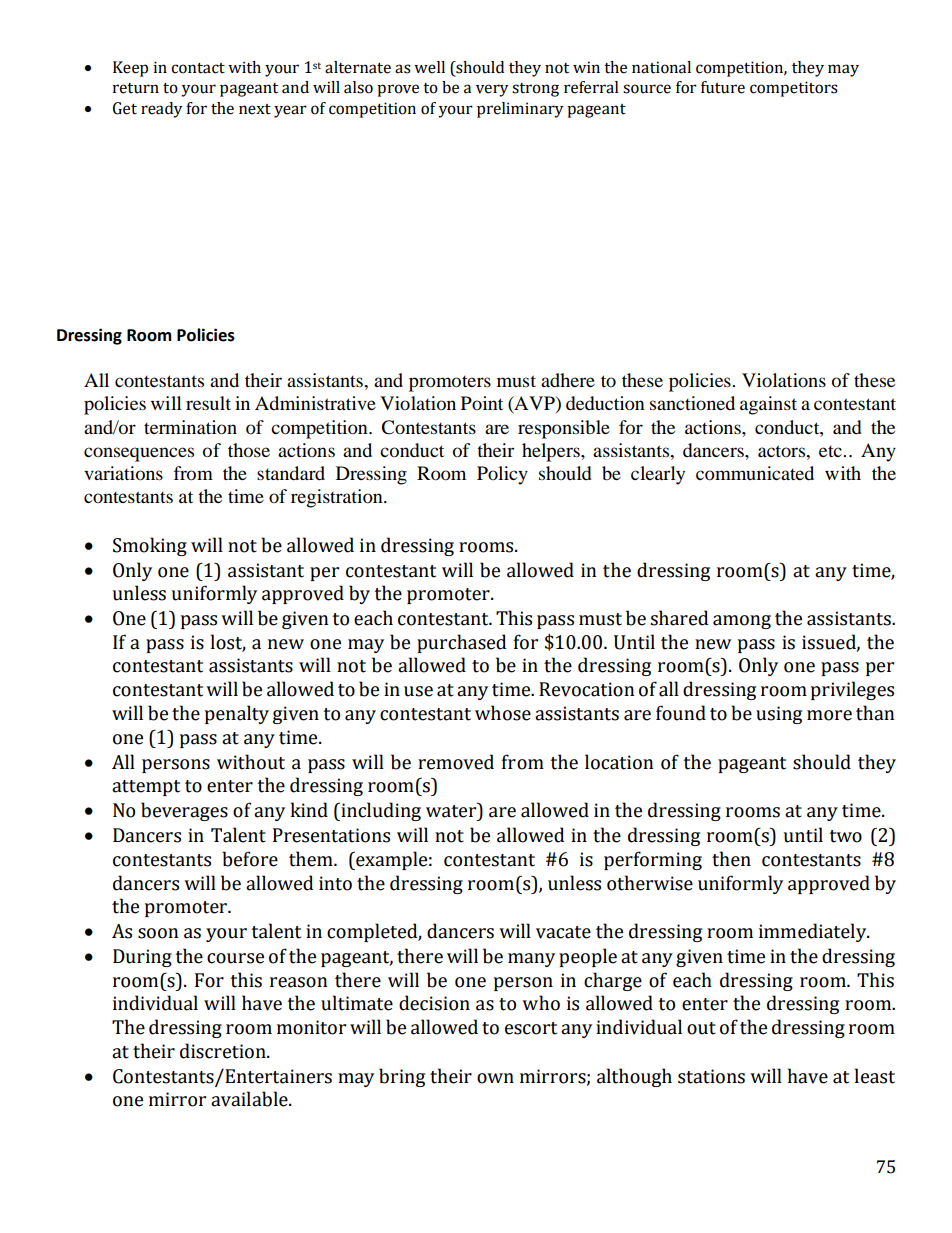  Describe the element at coordinates (461, 643) in the screenshot. I see `purchased` at that location.
